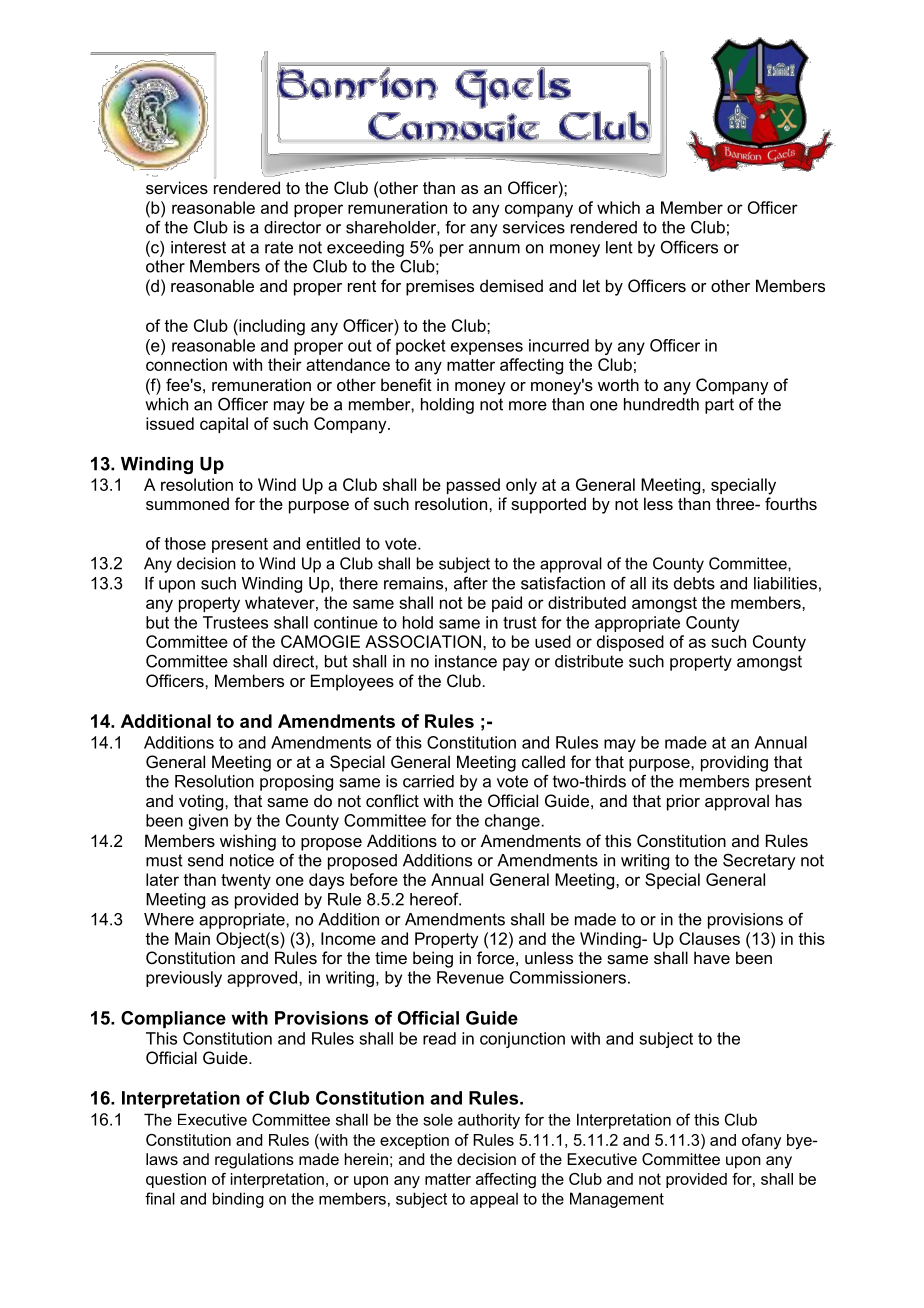 This screenshot has width=924, height=1308. I want to click on premises, so click(440, 287).
